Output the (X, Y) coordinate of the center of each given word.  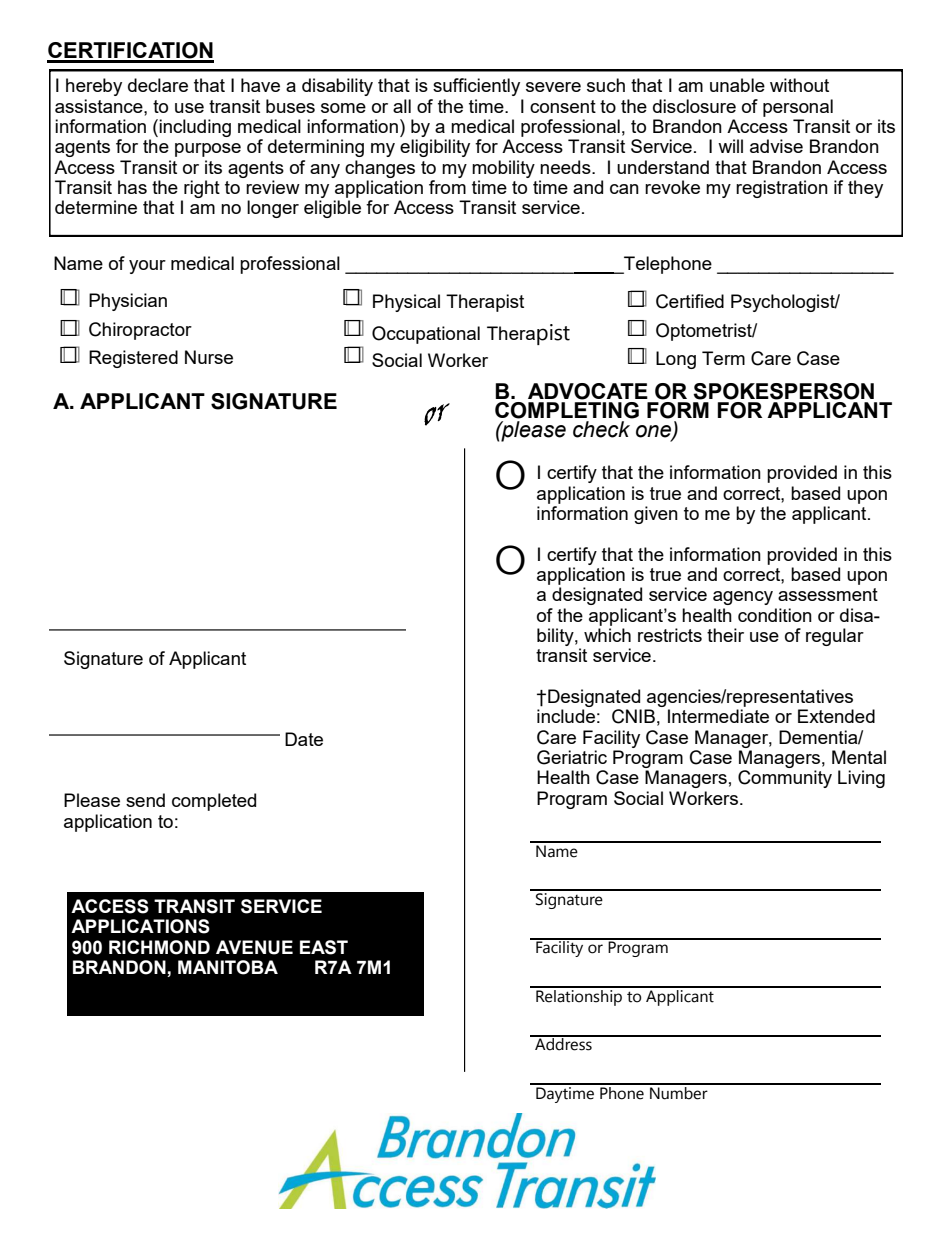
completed (214, 802)
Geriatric (572, 757)
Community (785, 779)
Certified (690, 301)
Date (304, 739)
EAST (324, 947)
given (656, 515)
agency (743, 598)
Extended (836, 716)
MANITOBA (228, 967)
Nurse (209, 357)
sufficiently (476, 87)
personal (798, 108)
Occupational (426, 335)
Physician (128, 302)
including (195, 128)
